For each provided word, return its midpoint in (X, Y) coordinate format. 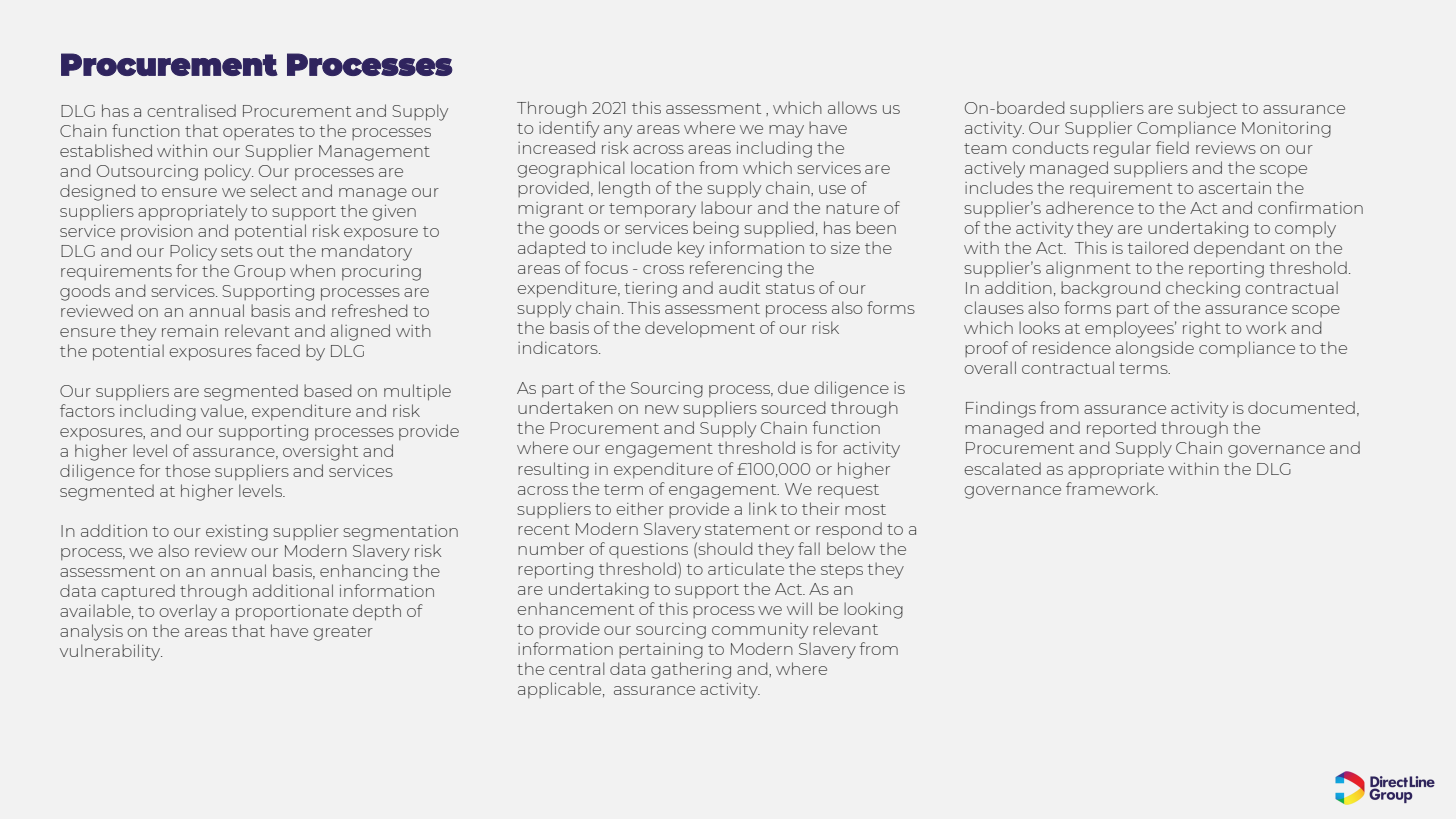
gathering (691, 670)
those (187, 470)
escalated (1002, 468)
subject (1207, 109)
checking (1203, 289)
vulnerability (111, 652)
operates (258, 133)
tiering (651, 290)
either (640, 508)
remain (190, 331)
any (618, 131)
